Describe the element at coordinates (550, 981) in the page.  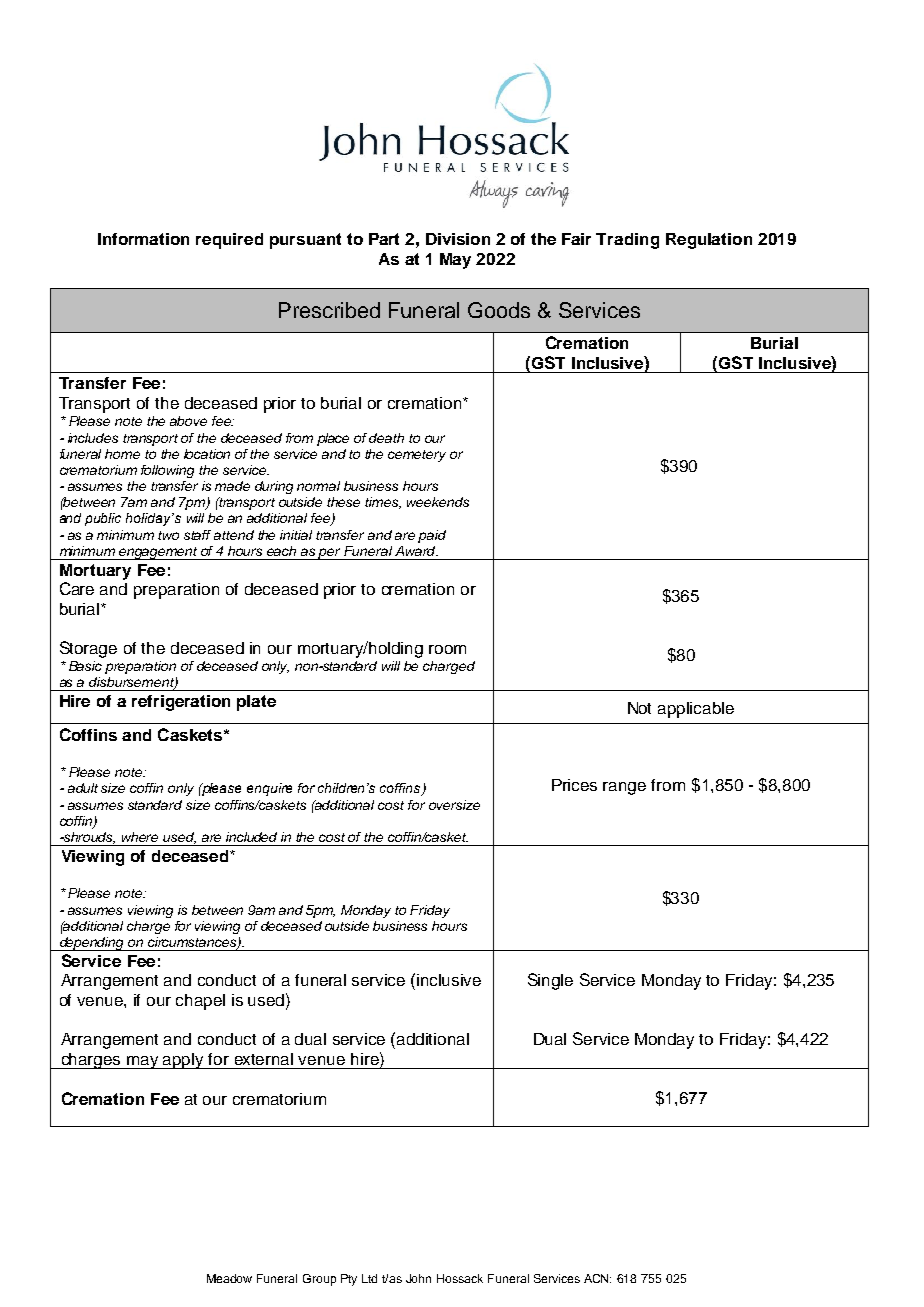
I see `Single` at that location.
